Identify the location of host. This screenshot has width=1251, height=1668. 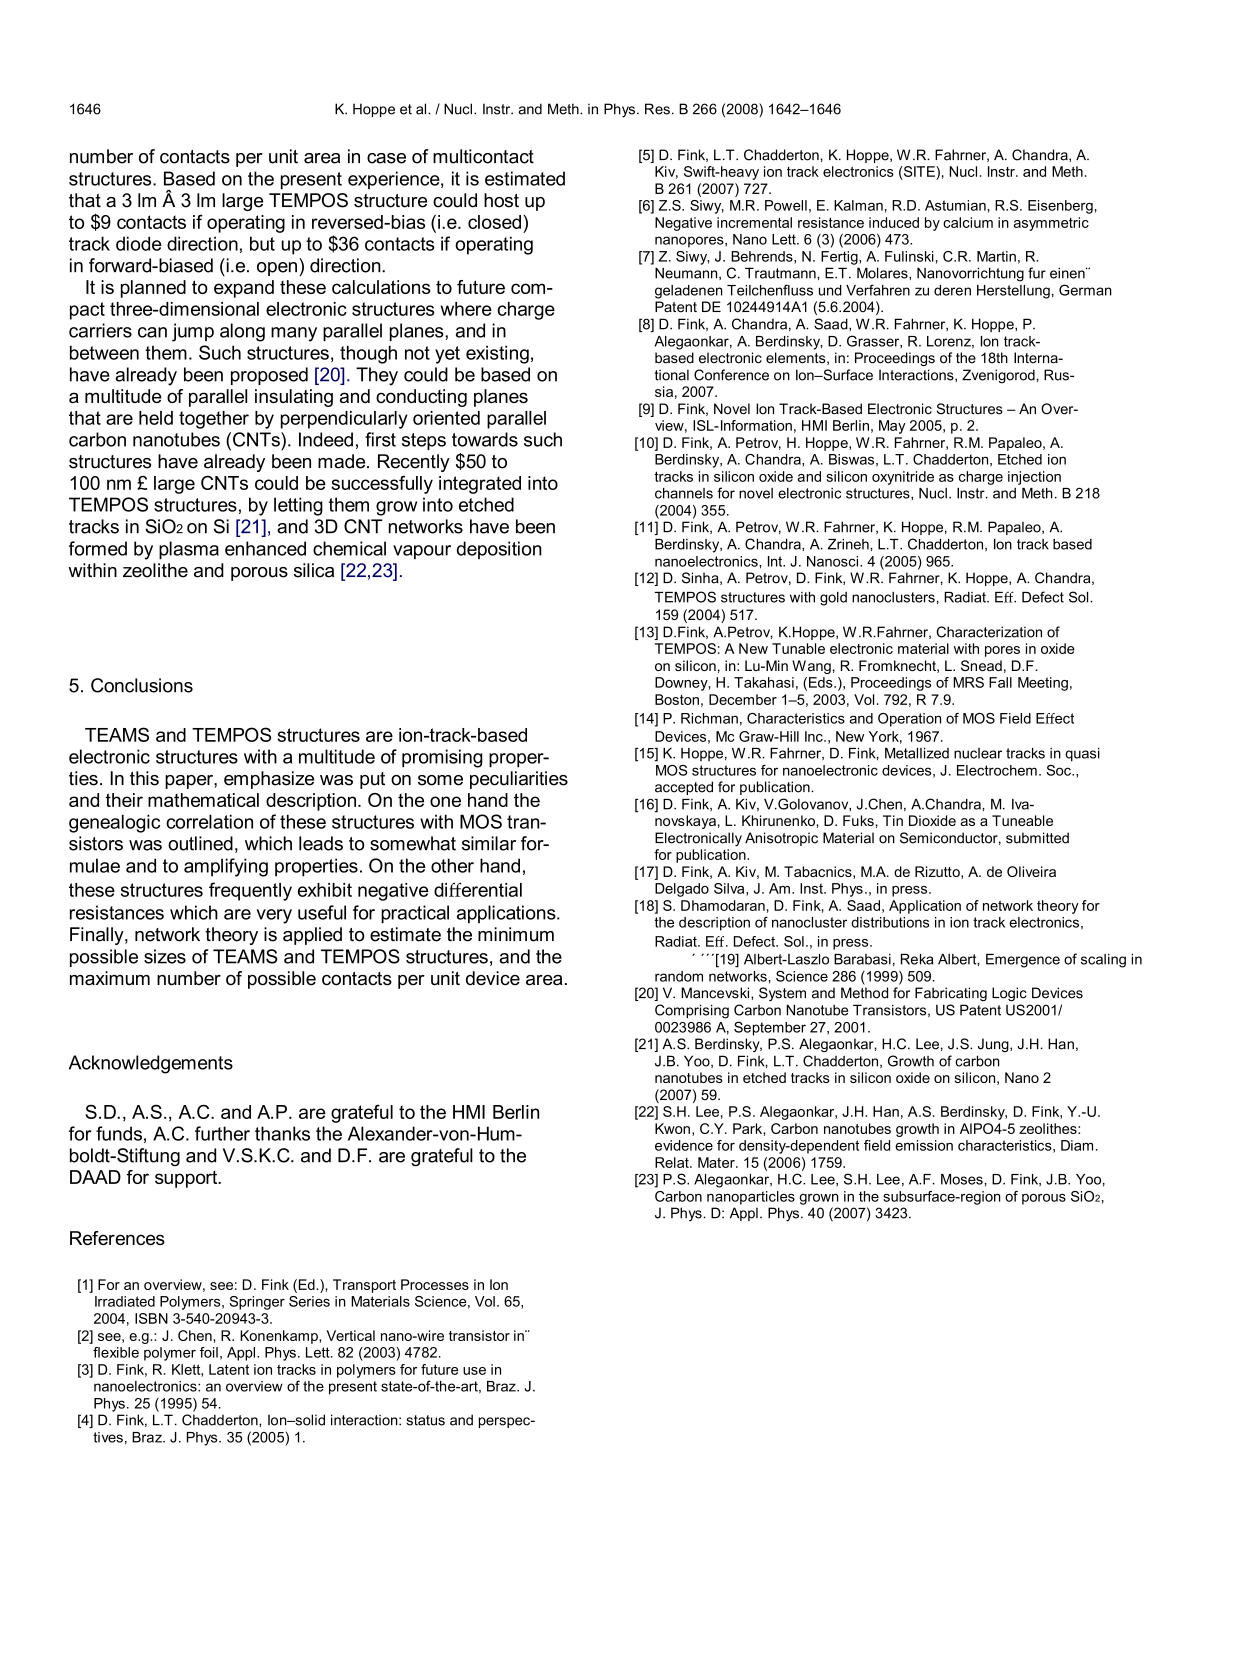
(501, 200).
